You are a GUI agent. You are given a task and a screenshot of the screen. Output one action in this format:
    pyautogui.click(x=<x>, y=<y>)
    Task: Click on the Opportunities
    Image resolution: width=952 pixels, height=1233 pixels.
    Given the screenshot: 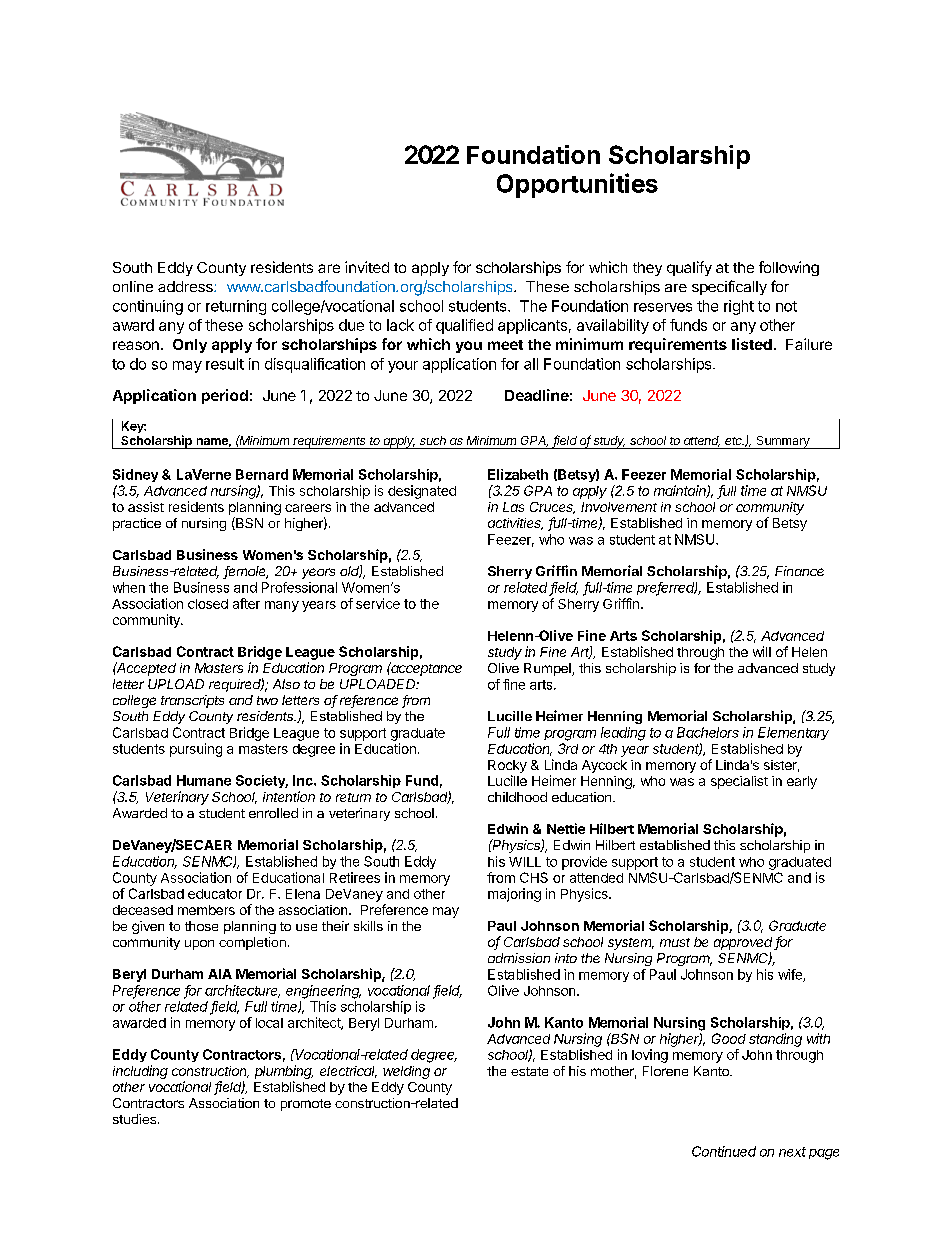 What is the action you would take?
    pyautogui.click(x=577, y=185)
